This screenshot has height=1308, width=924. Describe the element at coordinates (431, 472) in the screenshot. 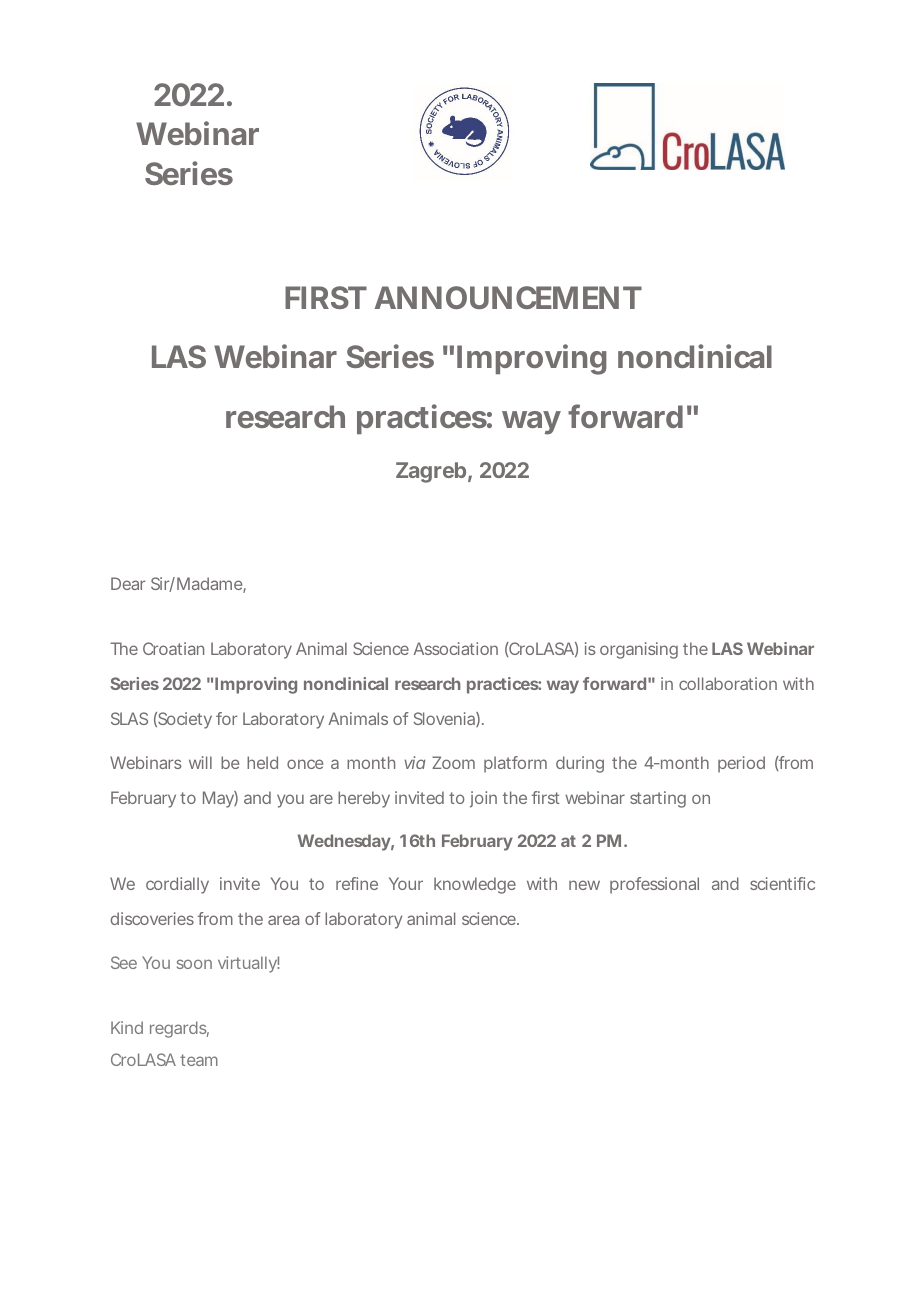

I see `Zagreb` at that location.
